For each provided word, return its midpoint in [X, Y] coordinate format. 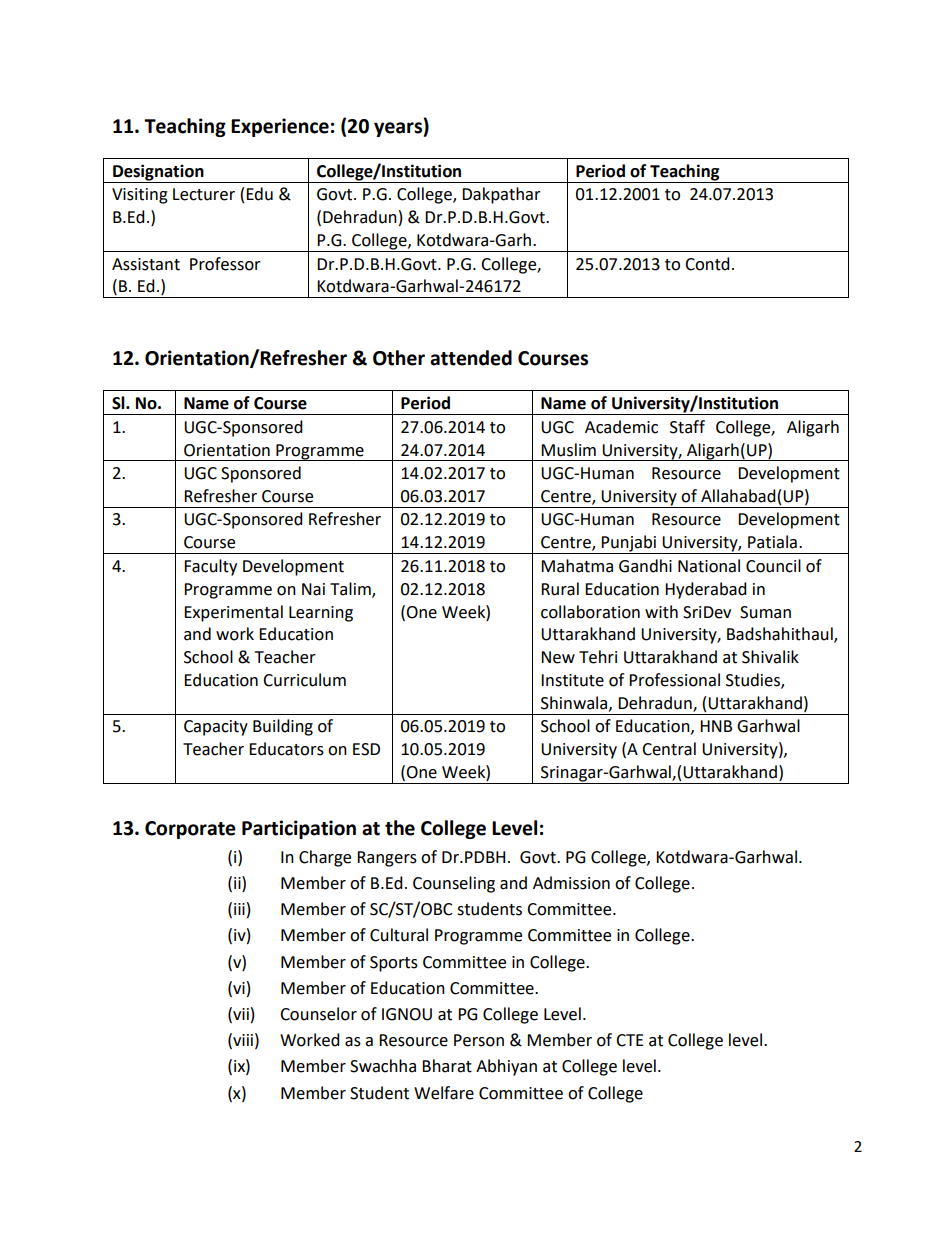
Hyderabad [706, 590]
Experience [280, 127]
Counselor [318, 1014]
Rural [560, 589]
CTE [630, 1040]
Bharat [447, 1066]
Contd [707, 264]
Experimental [233, 613]
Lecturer [204, 194]
